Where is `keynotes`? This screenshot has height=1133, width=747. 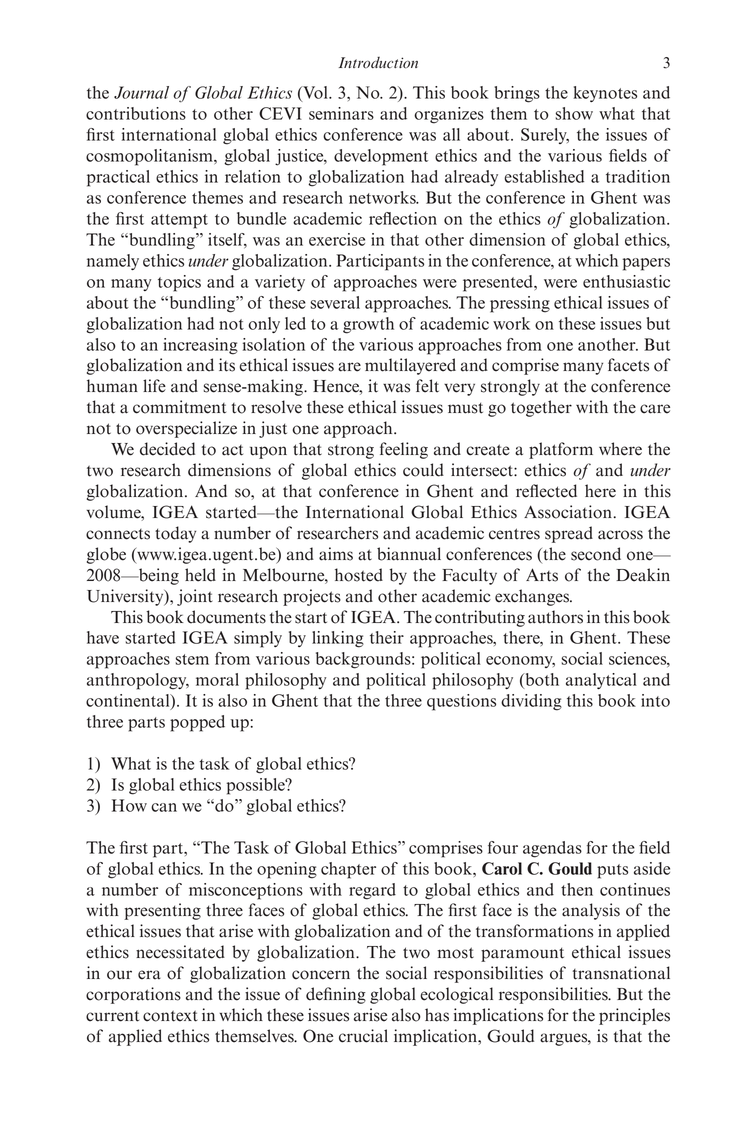 keynotes is located at coordinates (605, 94).
